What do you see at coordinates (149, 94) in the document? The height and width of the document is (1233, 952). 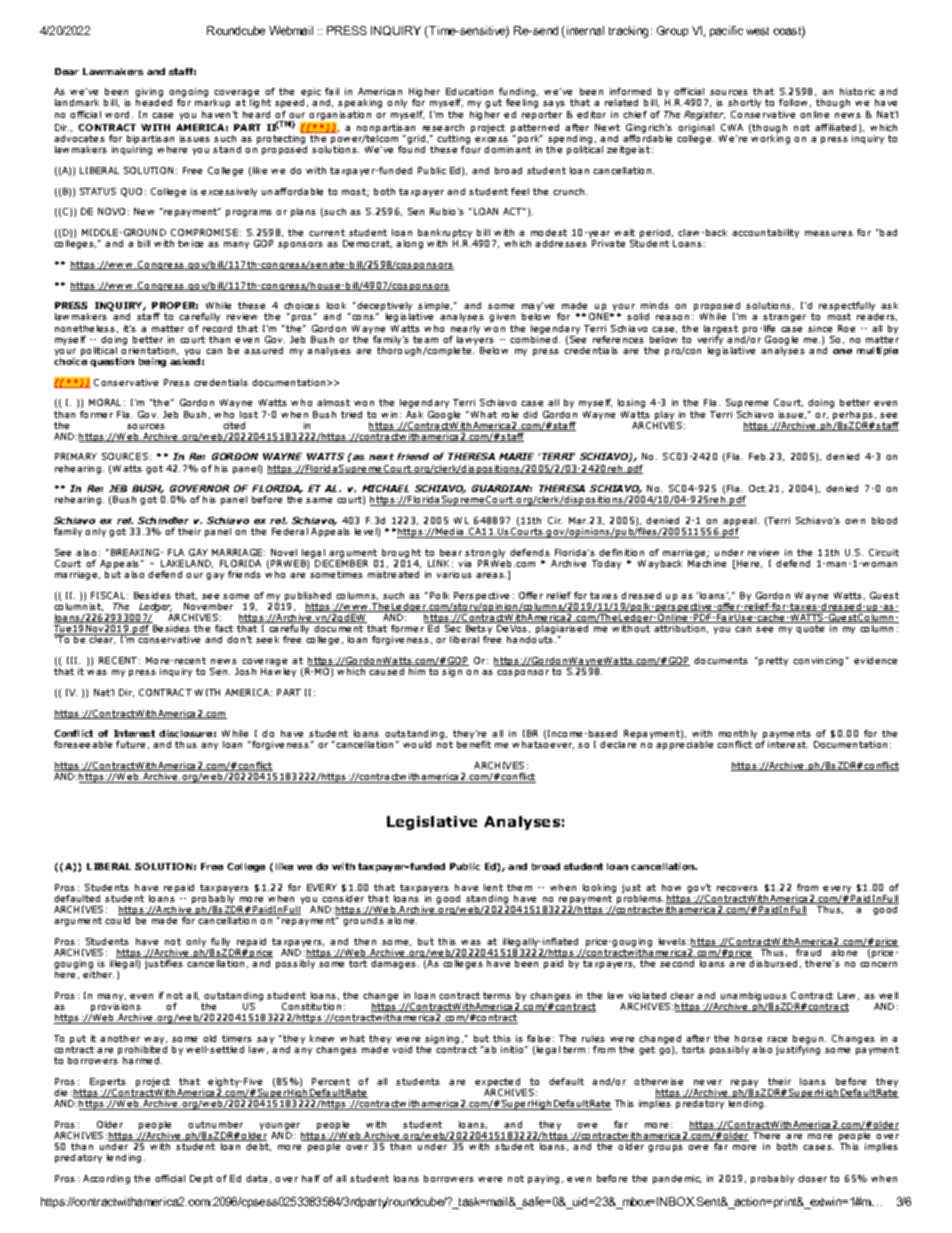 I see `giving` at bounding box center [149, 94].
